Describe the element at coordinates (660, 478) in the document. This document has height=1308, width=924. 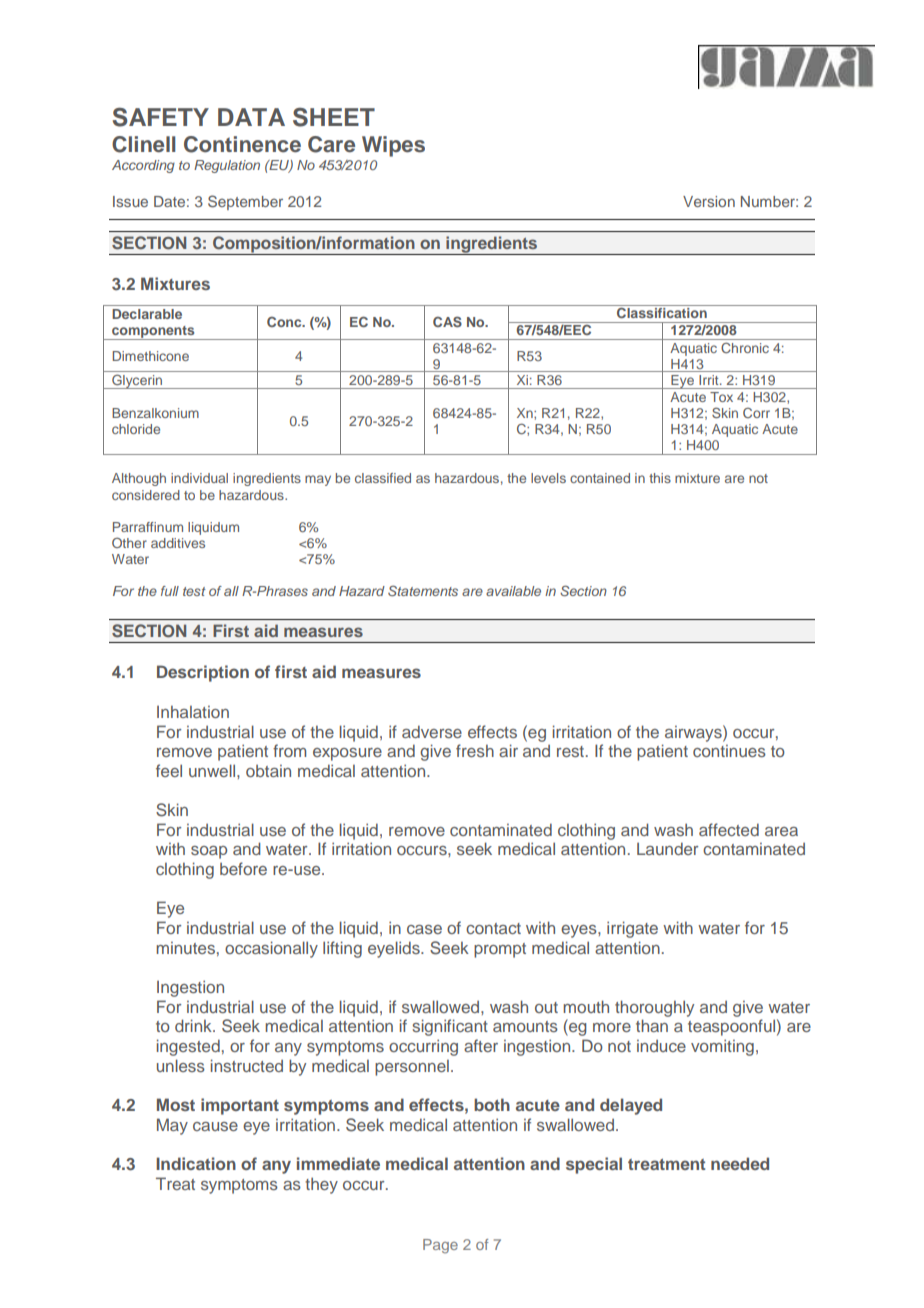
I see `this` at that location.
